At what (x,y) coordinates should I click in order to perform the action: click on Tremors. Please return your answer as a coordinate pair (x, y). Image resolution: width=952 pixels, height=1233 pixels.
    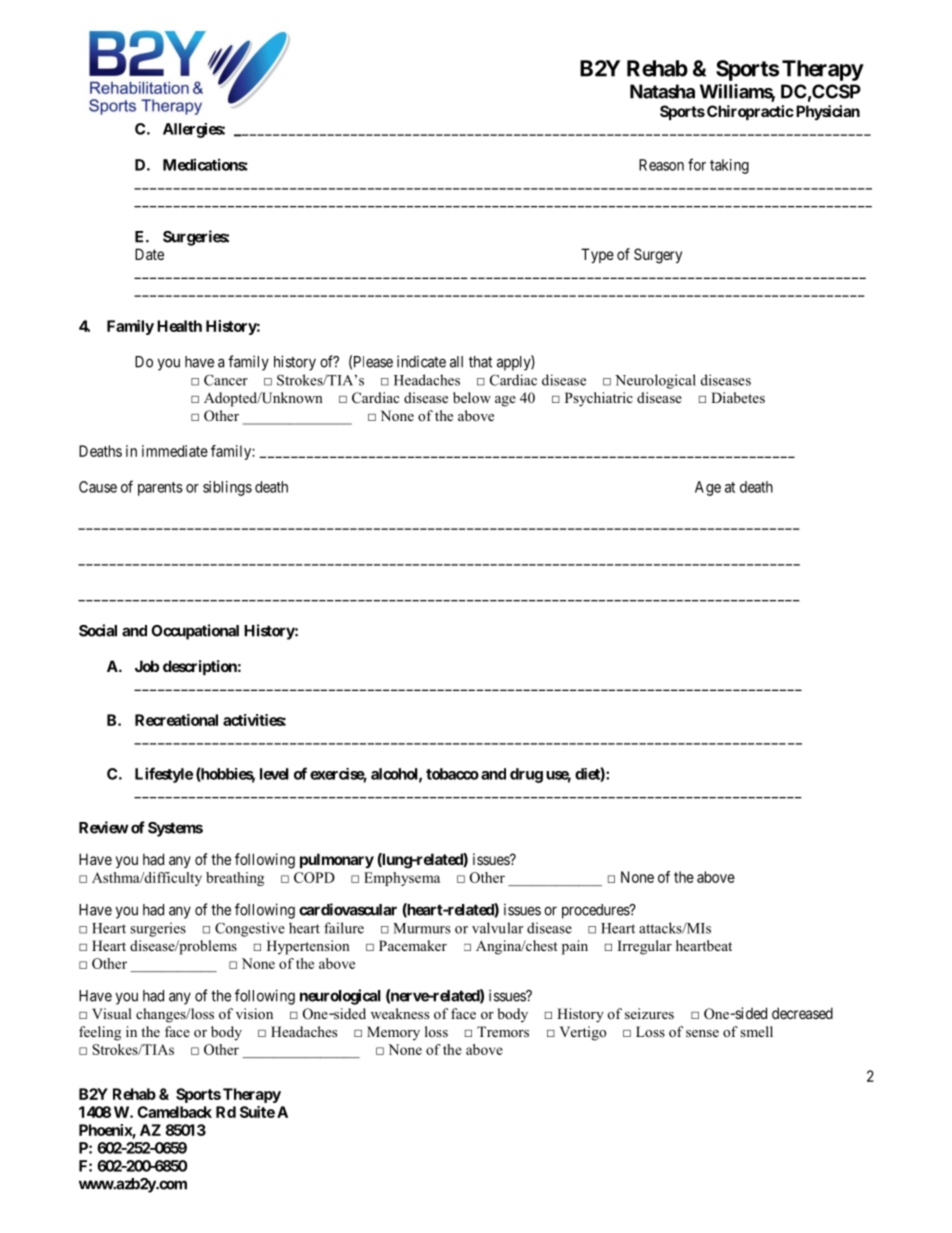
    Looking at the image, I should click on (503, 1031).
